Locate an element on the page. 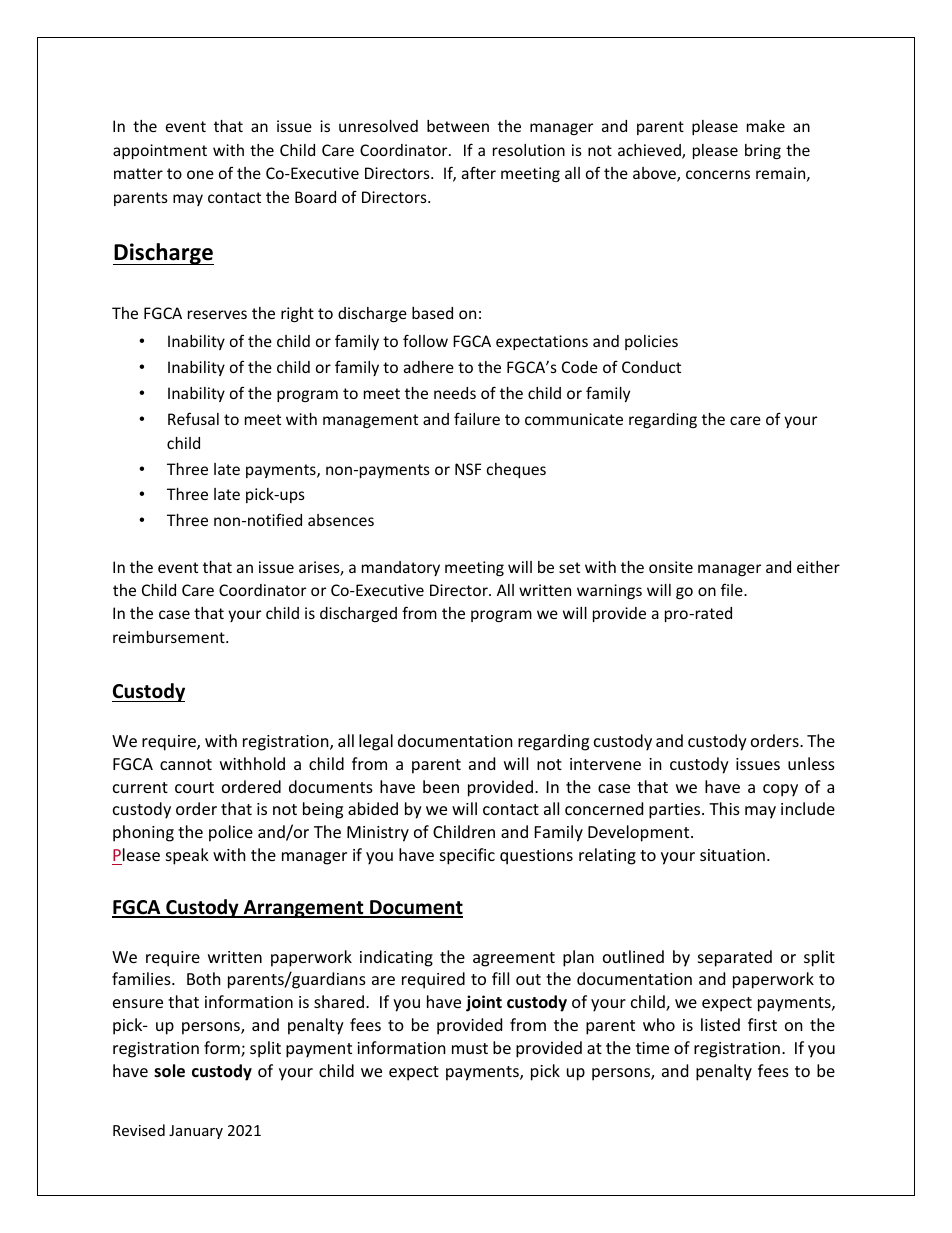 The image size is (952, 1233). unless is located at coordinates (811, 763).
